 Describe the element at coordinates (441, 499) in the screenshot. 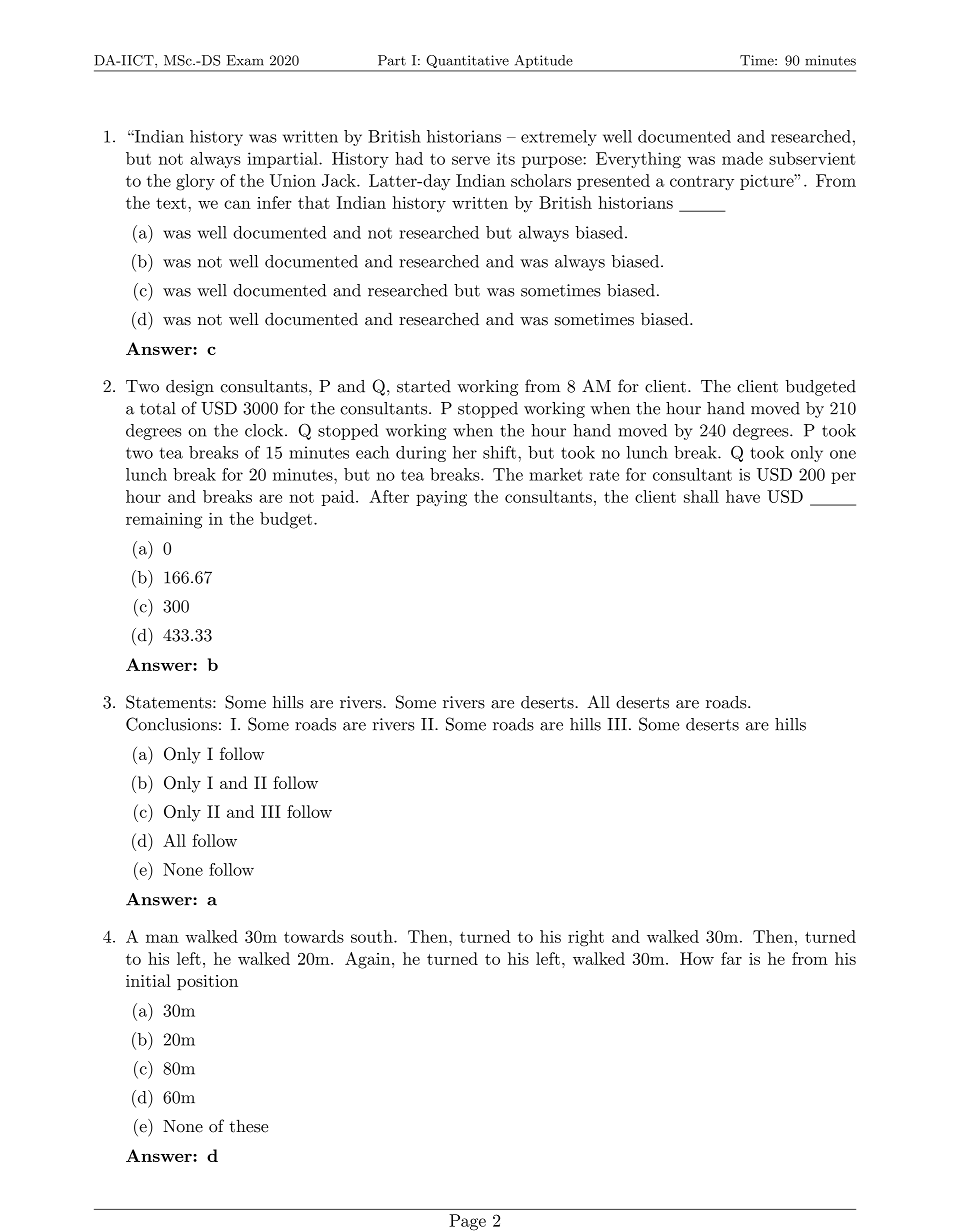

I see `paying` at that location.
